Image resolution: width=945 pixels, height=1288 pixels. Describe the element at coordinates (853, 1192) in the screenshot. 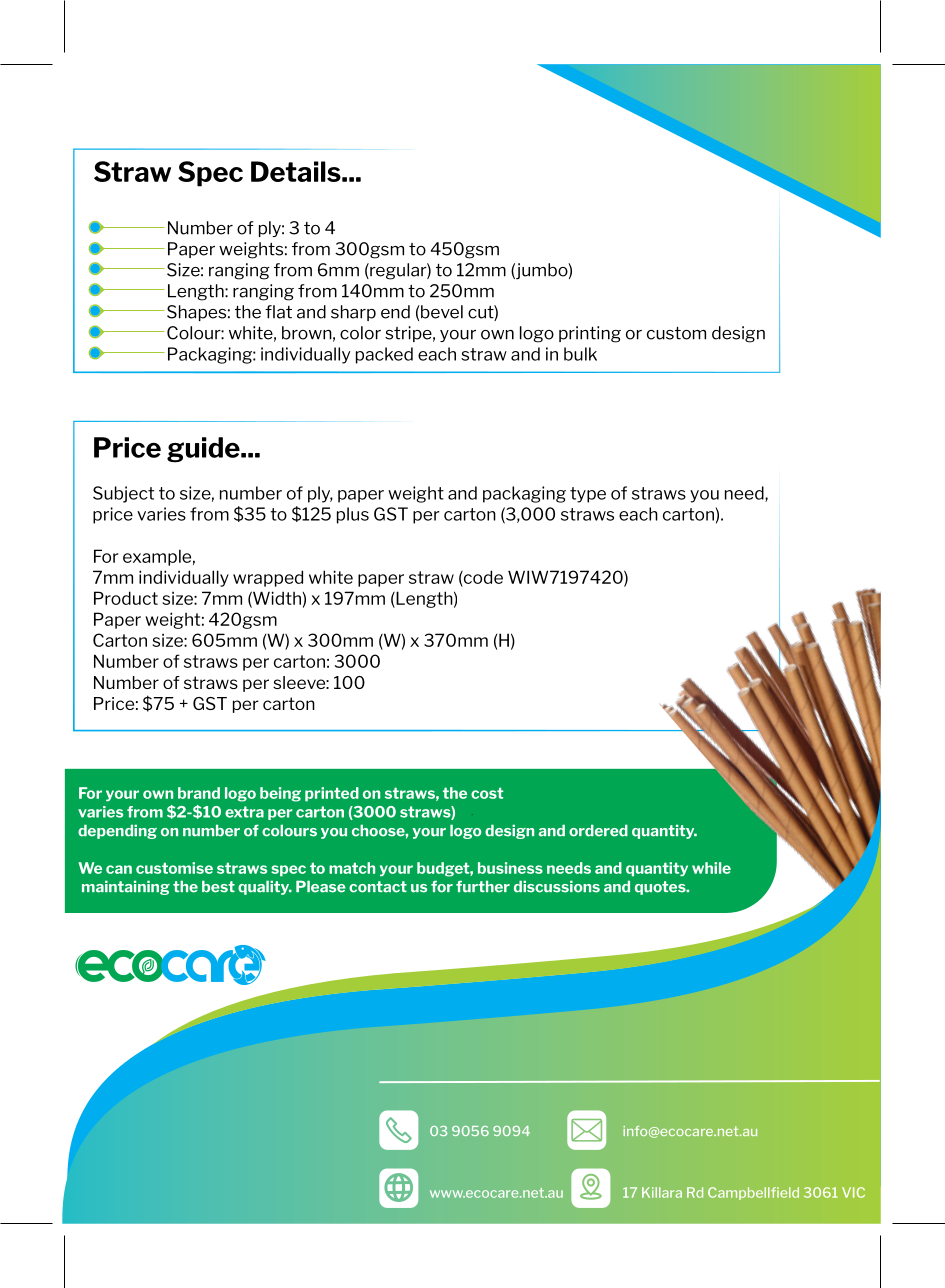

I see `VIC` at that location.
